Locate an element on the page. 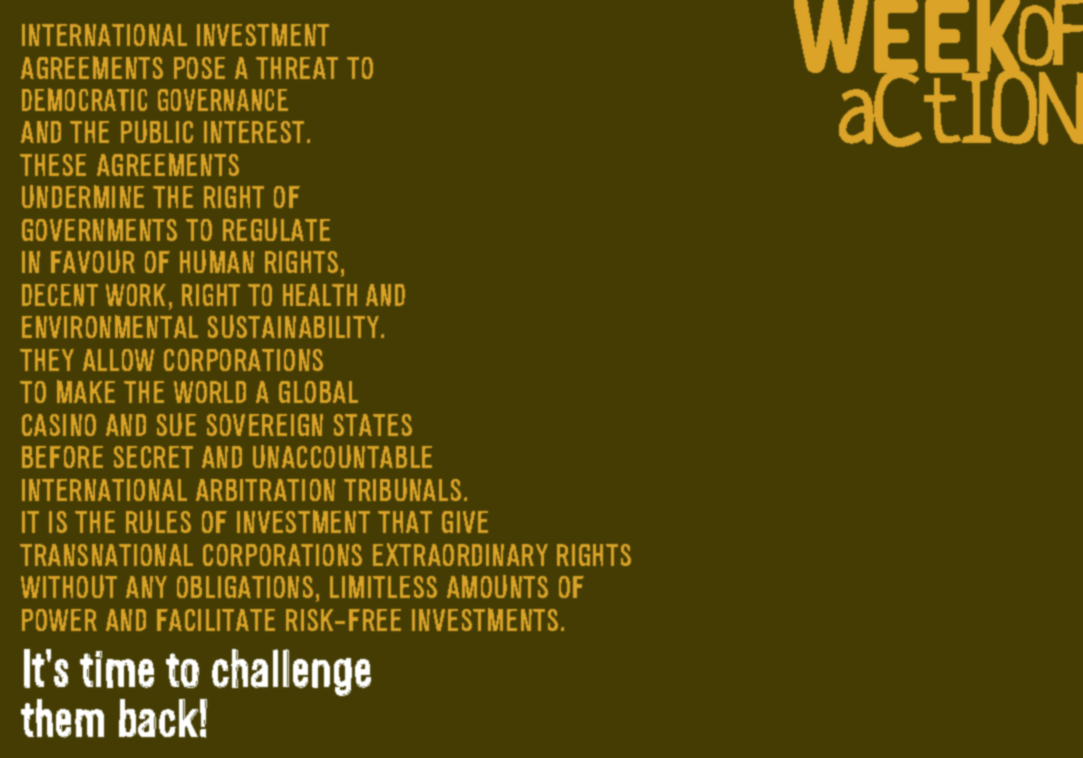 The height and width of the image is (758, 1083). threat is located at coordinates (297, 68).
